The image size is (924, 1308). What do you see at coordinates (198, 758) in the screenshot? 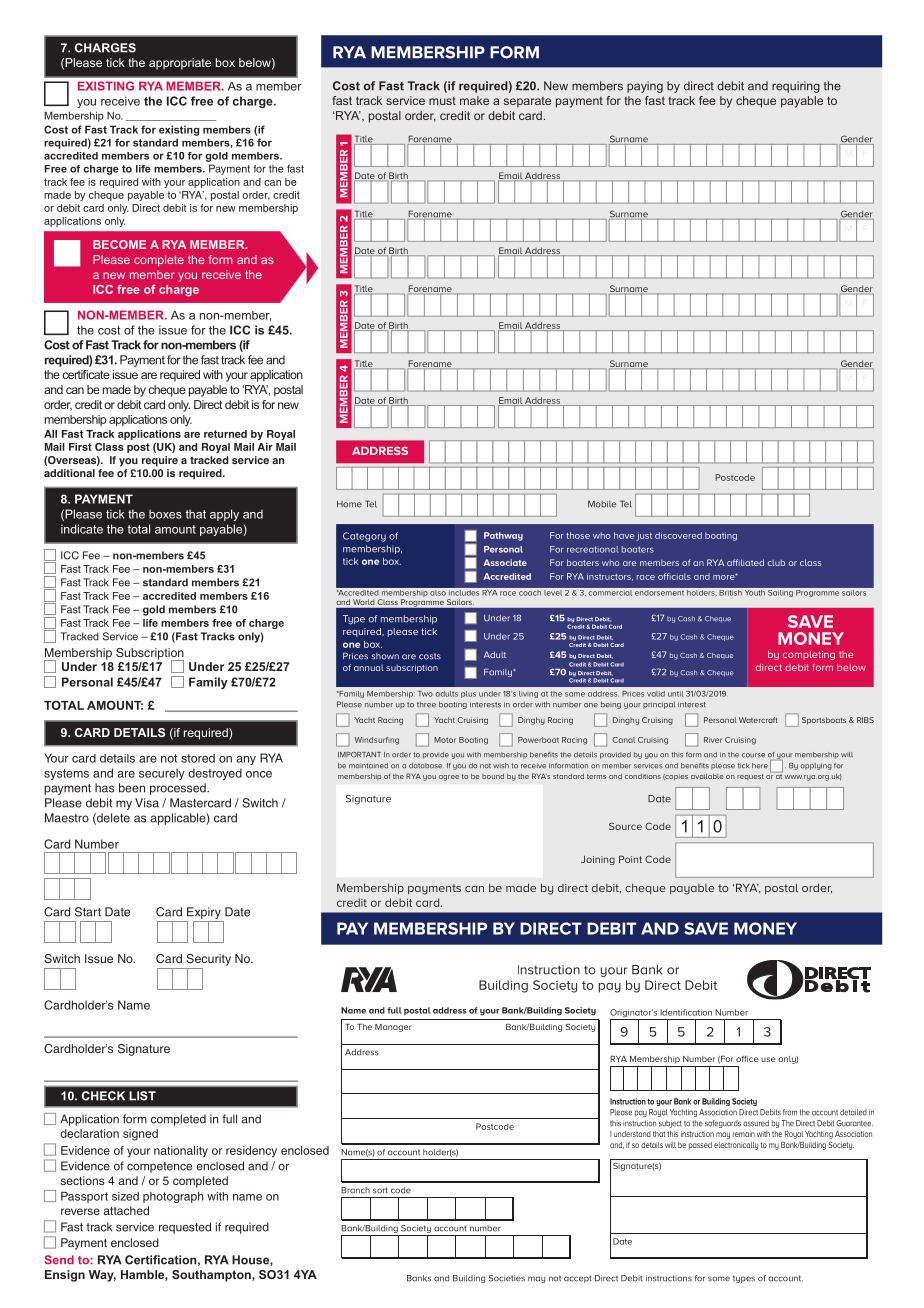
I see `stored` at bounding box center [198, 758].
